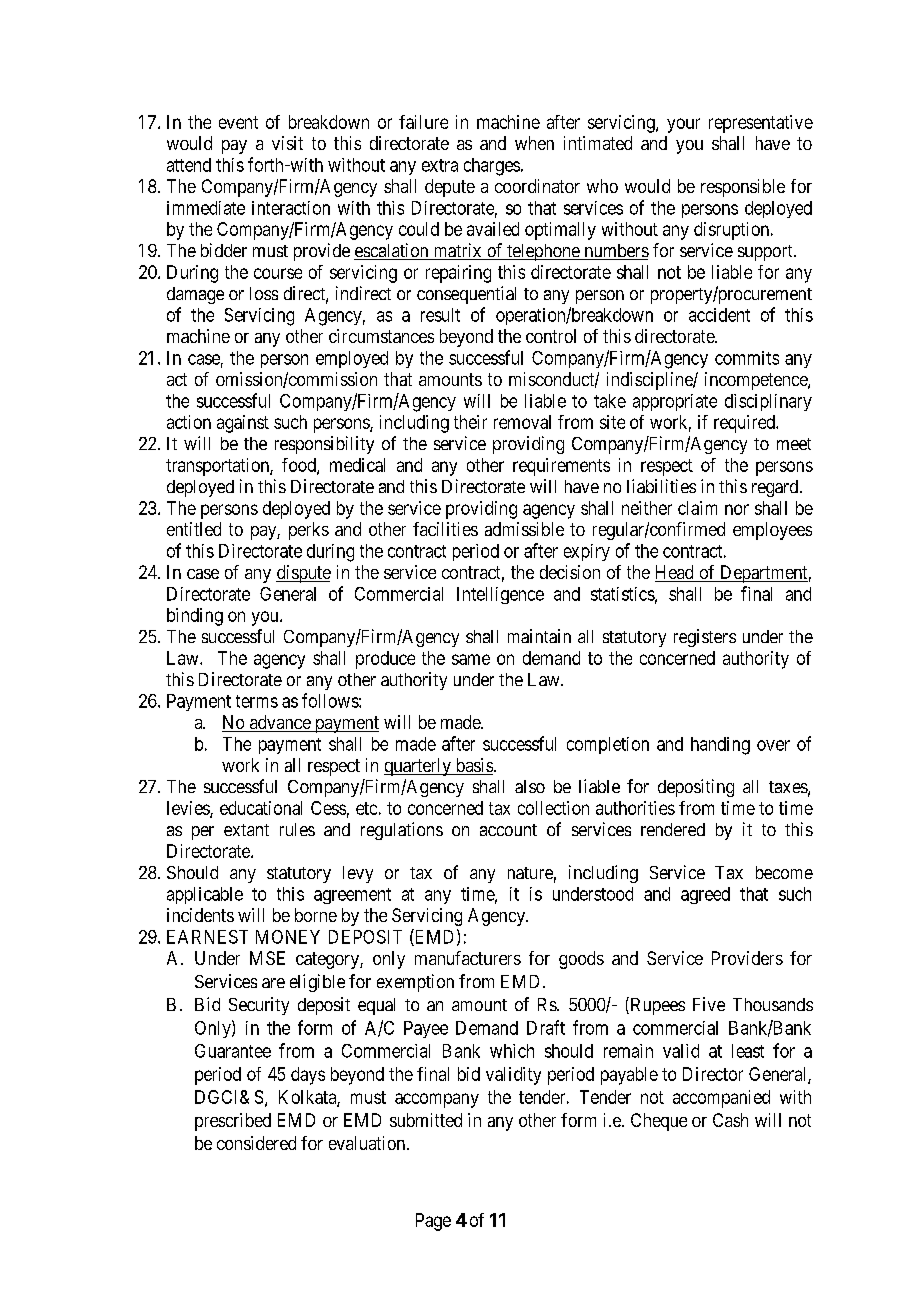 The height and width of the page is (1308, 924). Describe the element at coordinates (471, 659) in the page. I see `same` at that location.
